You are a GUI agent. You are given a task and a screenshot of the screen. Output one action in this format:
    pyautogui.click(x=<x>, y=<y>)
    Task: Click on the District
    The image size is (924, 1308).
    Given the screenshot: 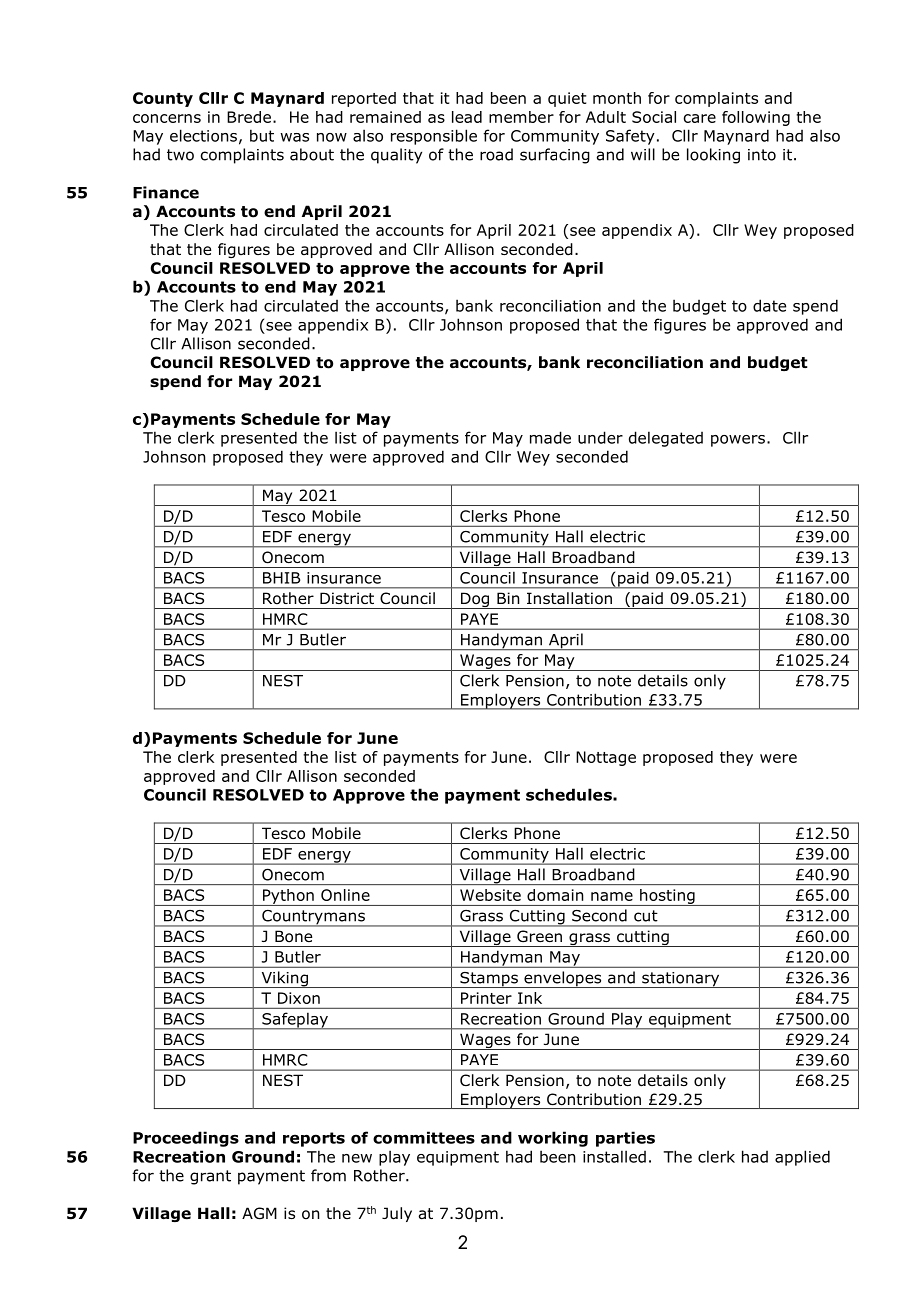 What is the action you would take?
    pyautogui.click(x=347, y=598)
